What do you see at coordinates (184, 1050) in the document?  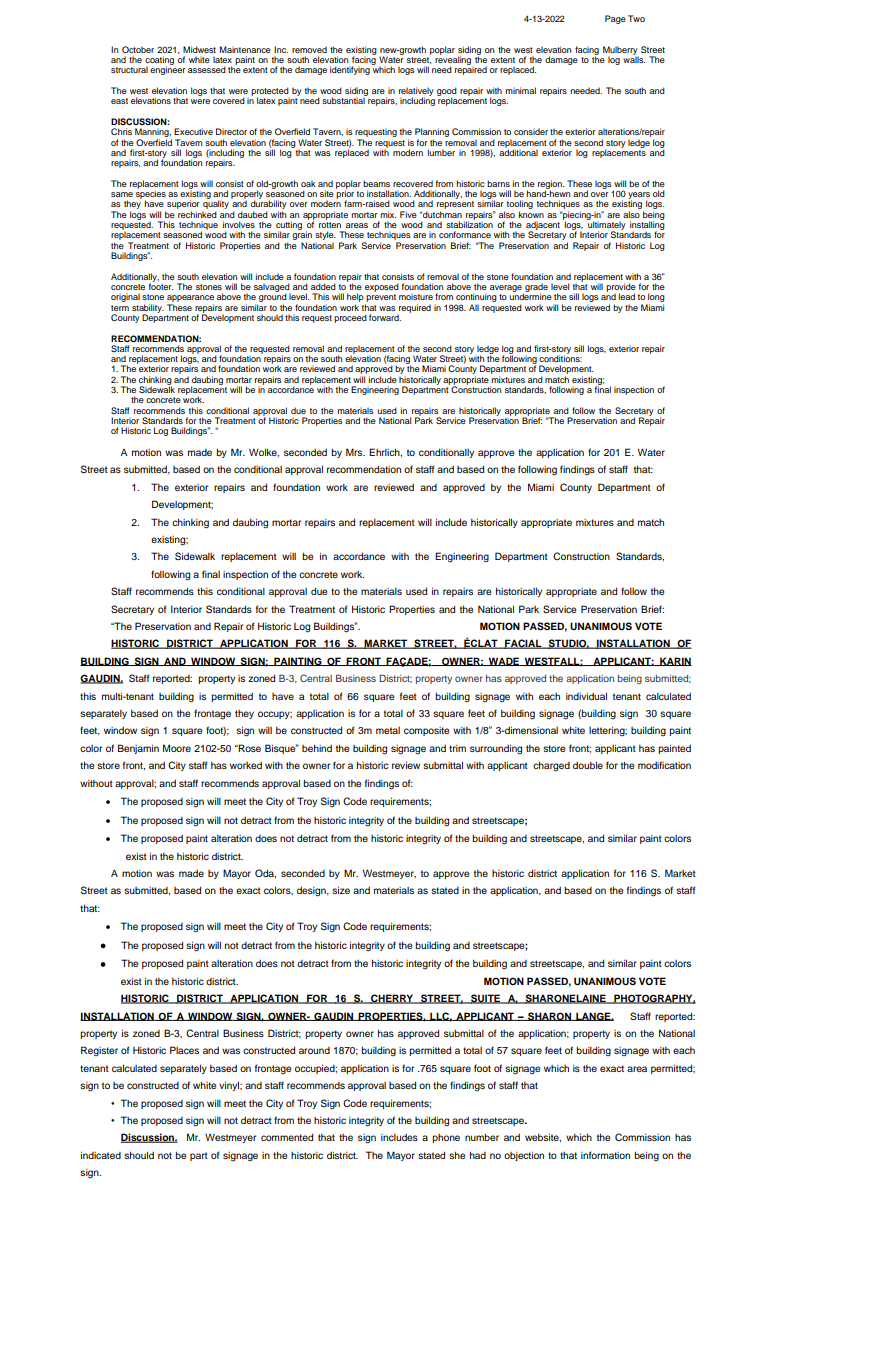 I see `Places` at bounding box center [184, 1050].
